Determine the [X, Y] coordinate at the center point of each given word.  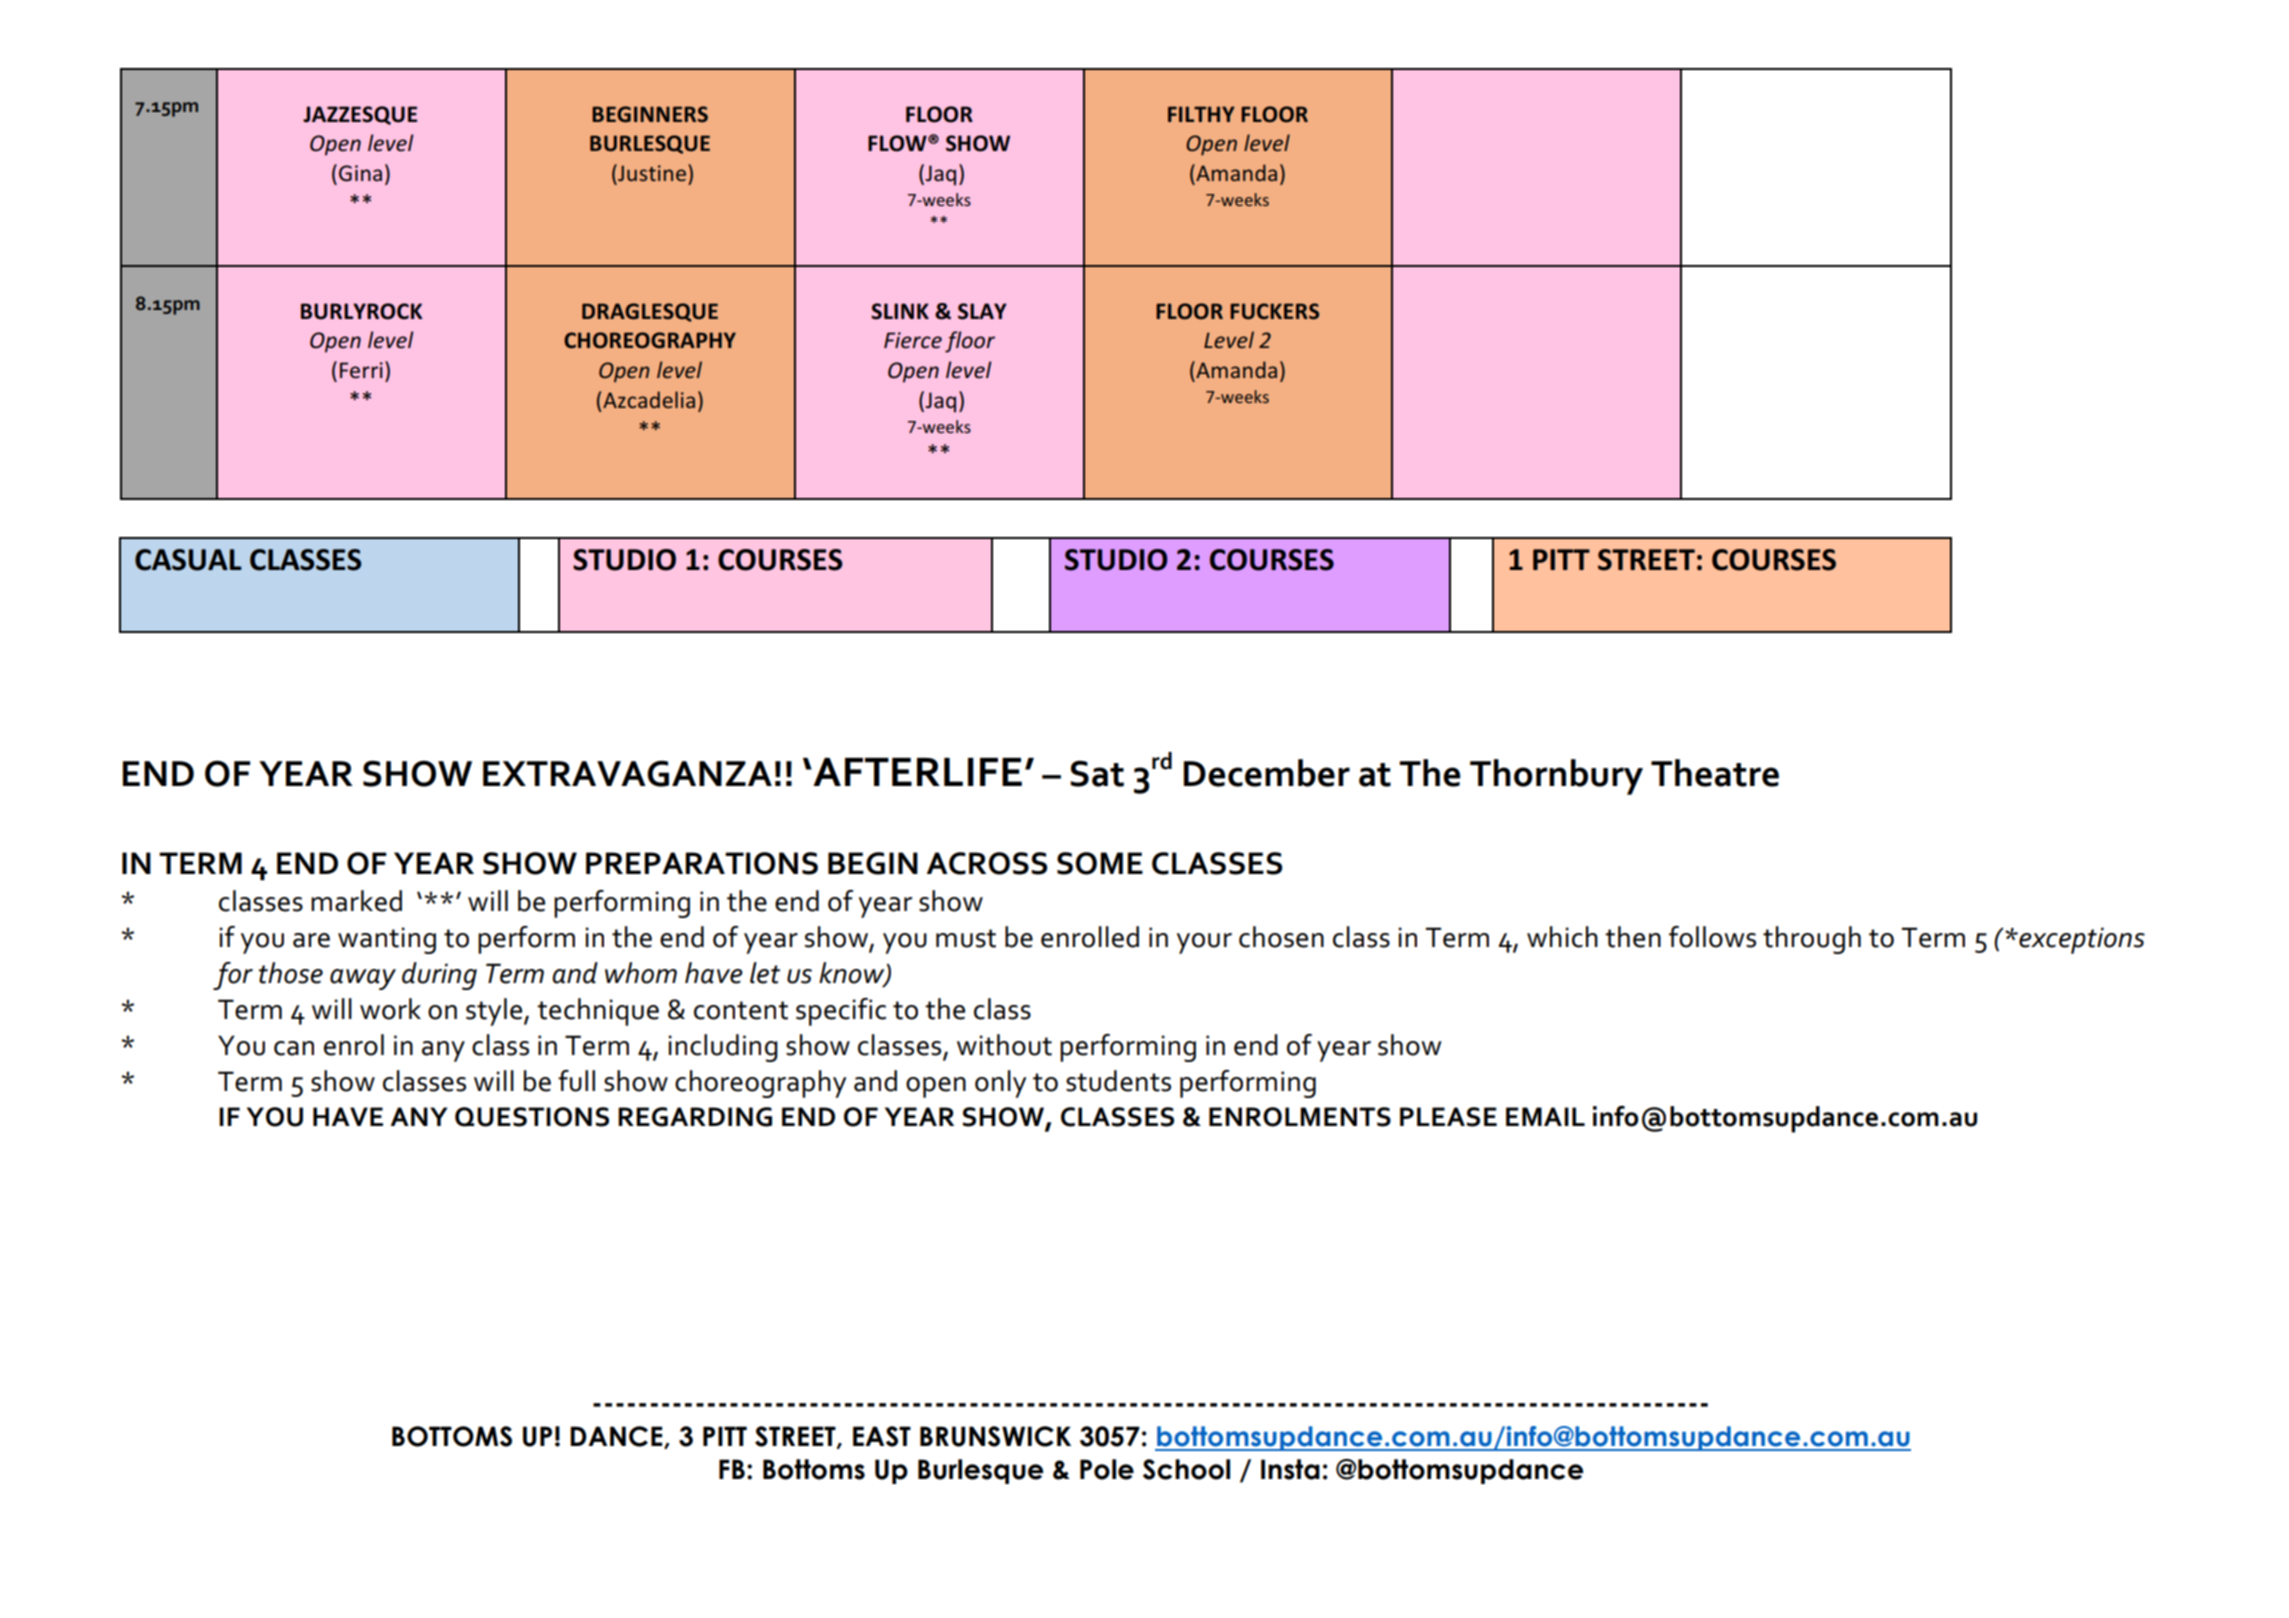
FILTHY [1201, 114]
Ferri [361, 370]
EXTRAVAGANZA [627, 773]
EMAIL [1545, 1116]
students [1118, 1081]
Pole [1107, 1469]
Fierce [913, 340]
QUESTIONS [532, 1117]
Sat [1097, 773]
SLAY [982, 311]
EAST [882, 1436]
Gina [360, 173]
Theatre [1715, 773]
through [1812, 940]
